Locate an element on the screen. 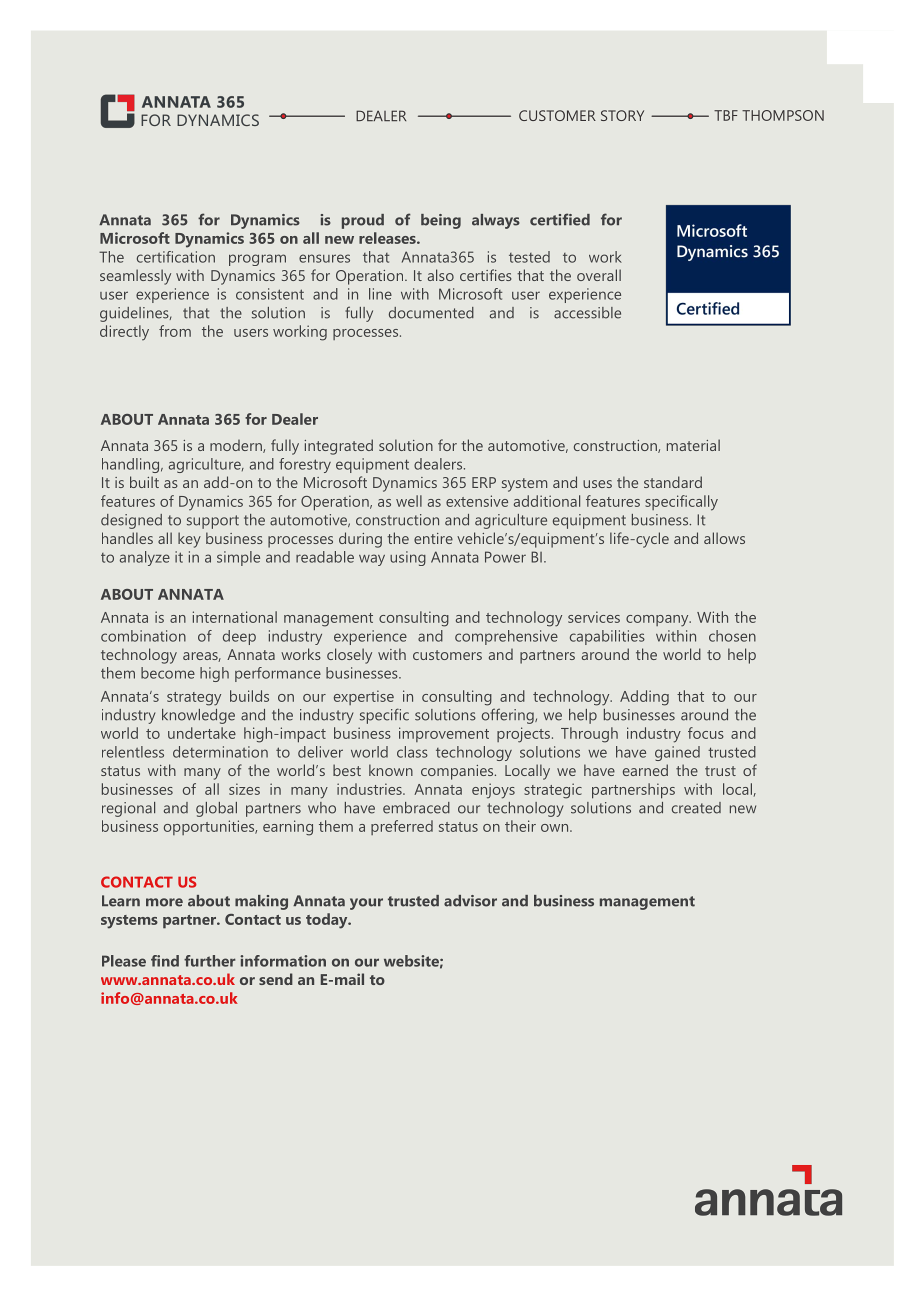  TBF is located at coordinates (726, 115).
